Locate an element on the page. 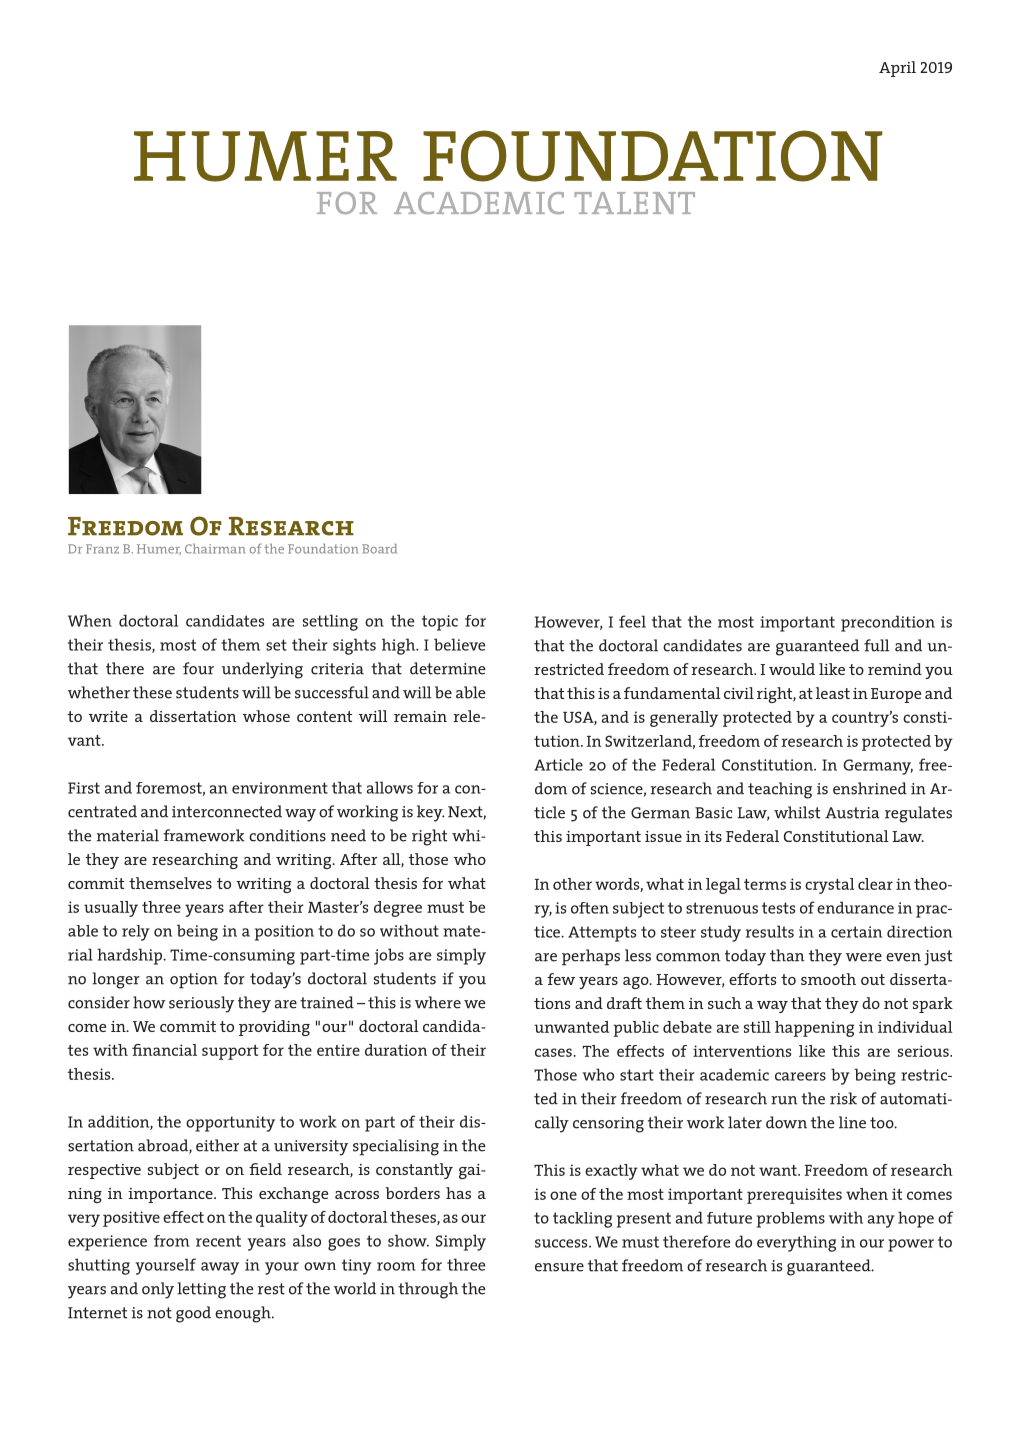  April is located at coordinates (897, 69).
